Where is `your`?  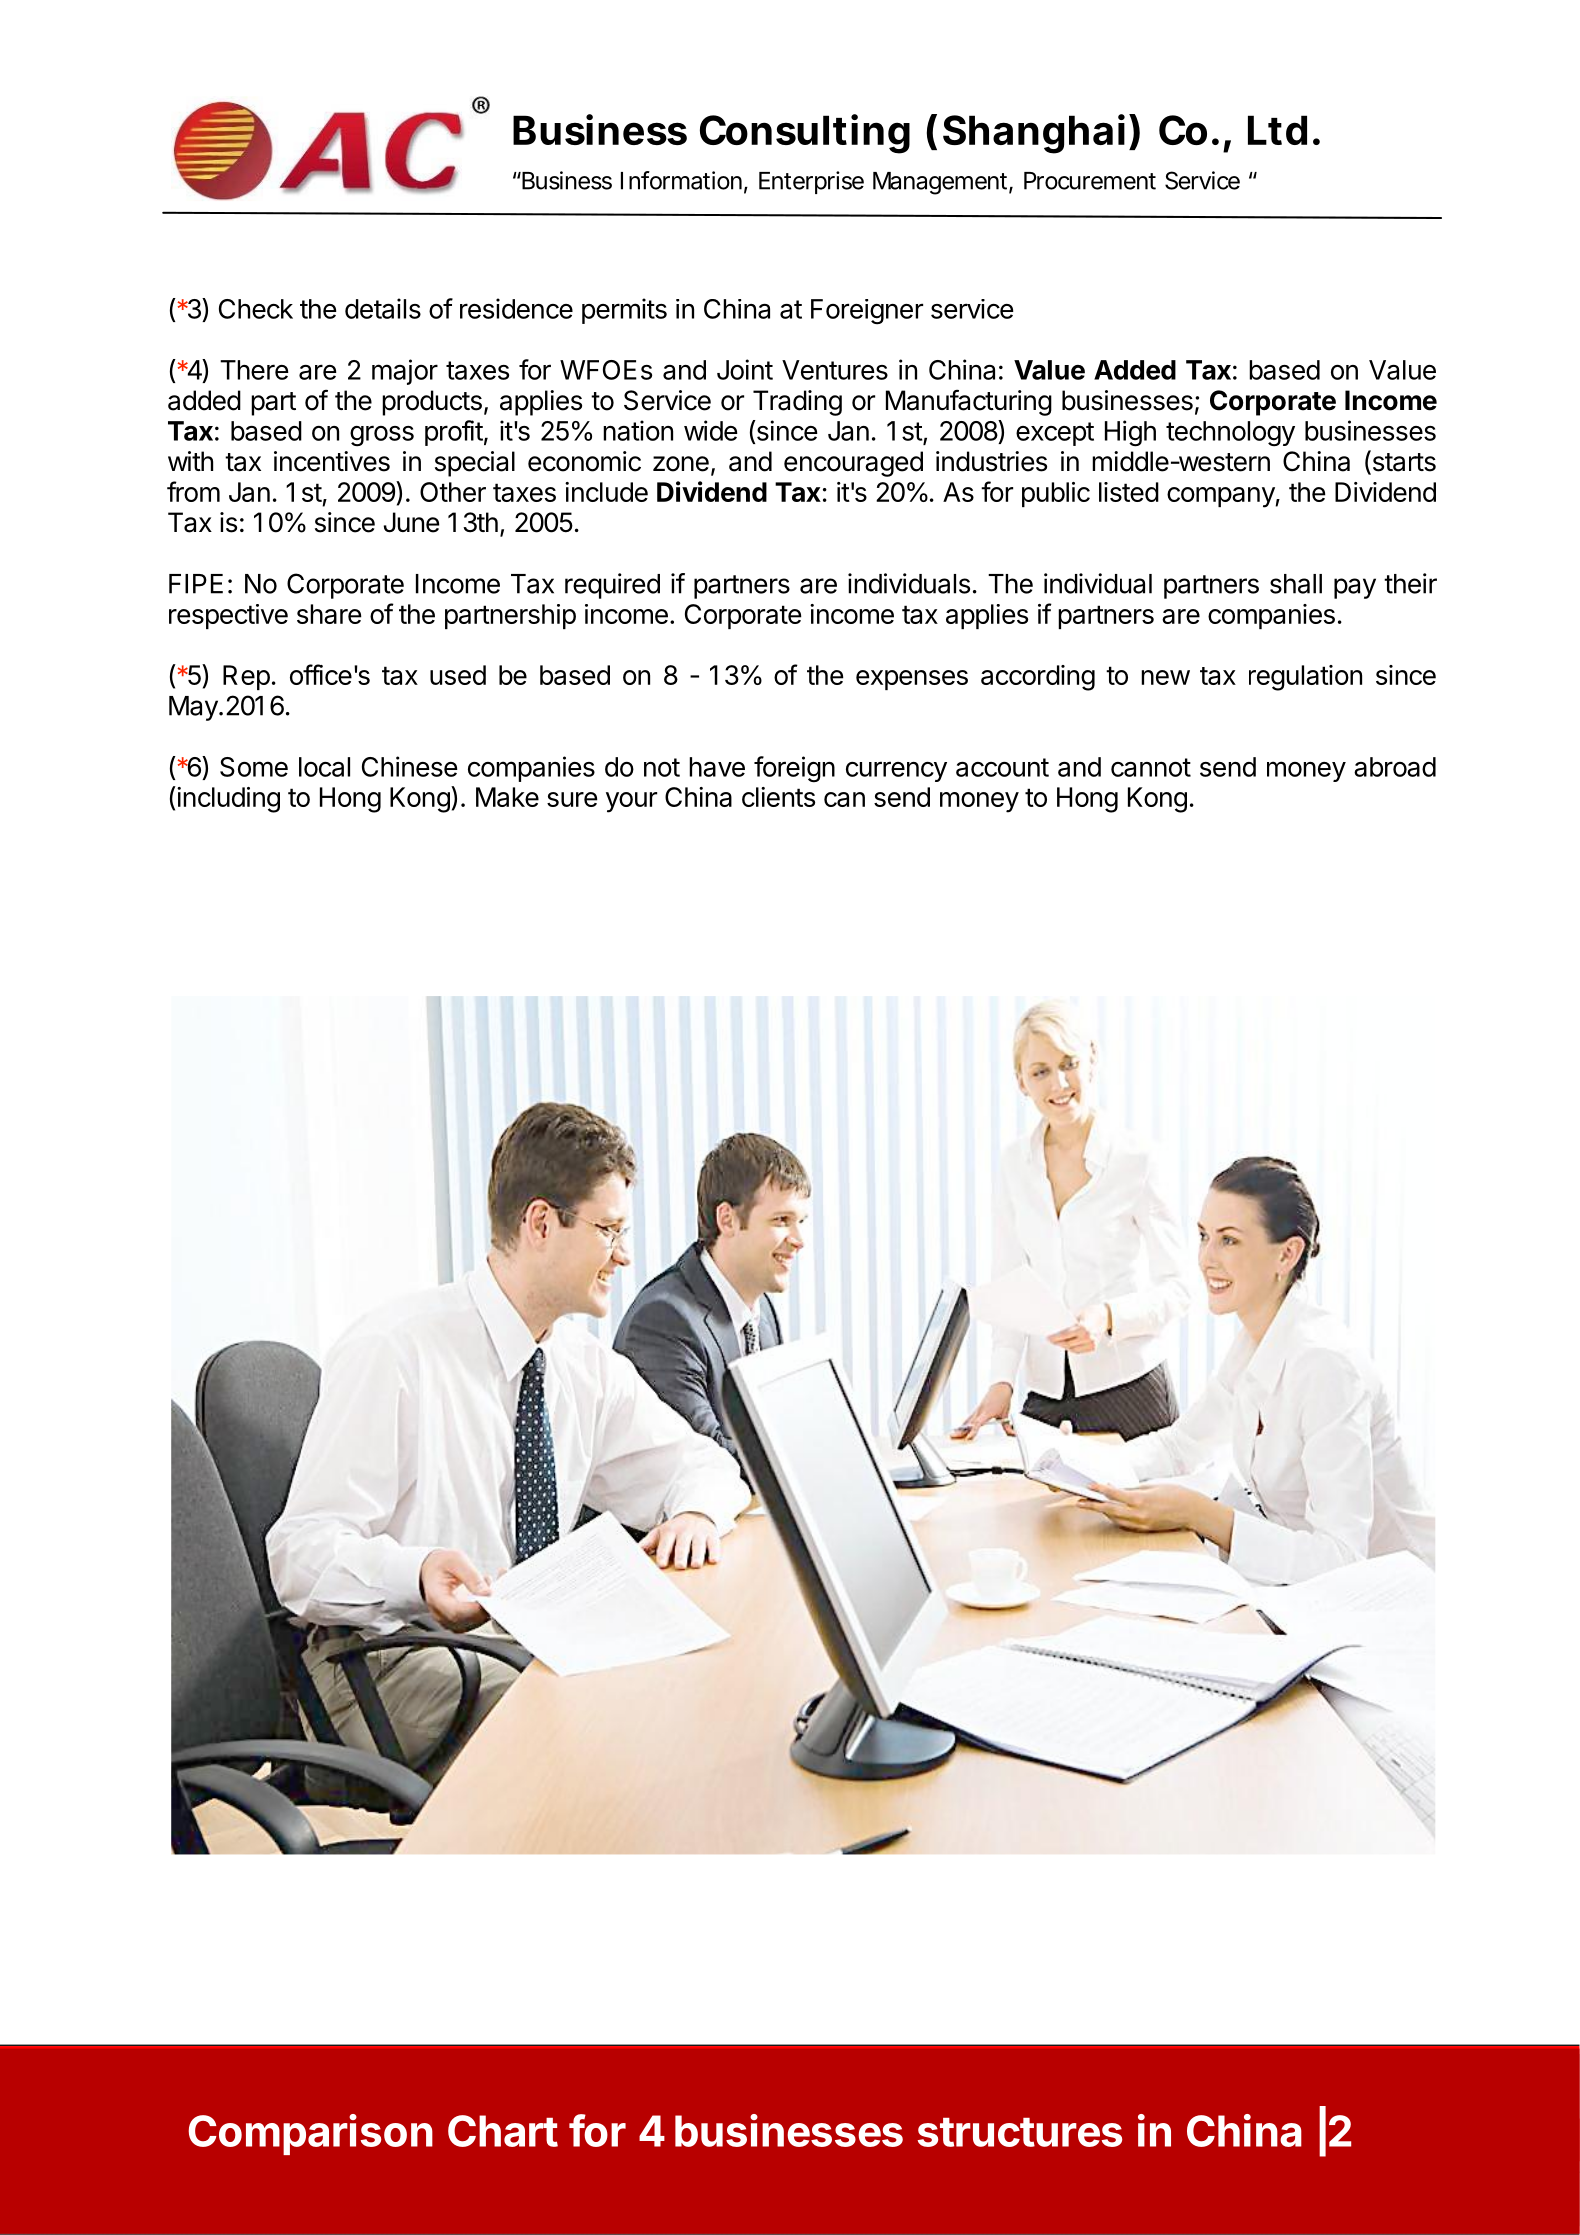 your is located at coordinates (631, 802).
